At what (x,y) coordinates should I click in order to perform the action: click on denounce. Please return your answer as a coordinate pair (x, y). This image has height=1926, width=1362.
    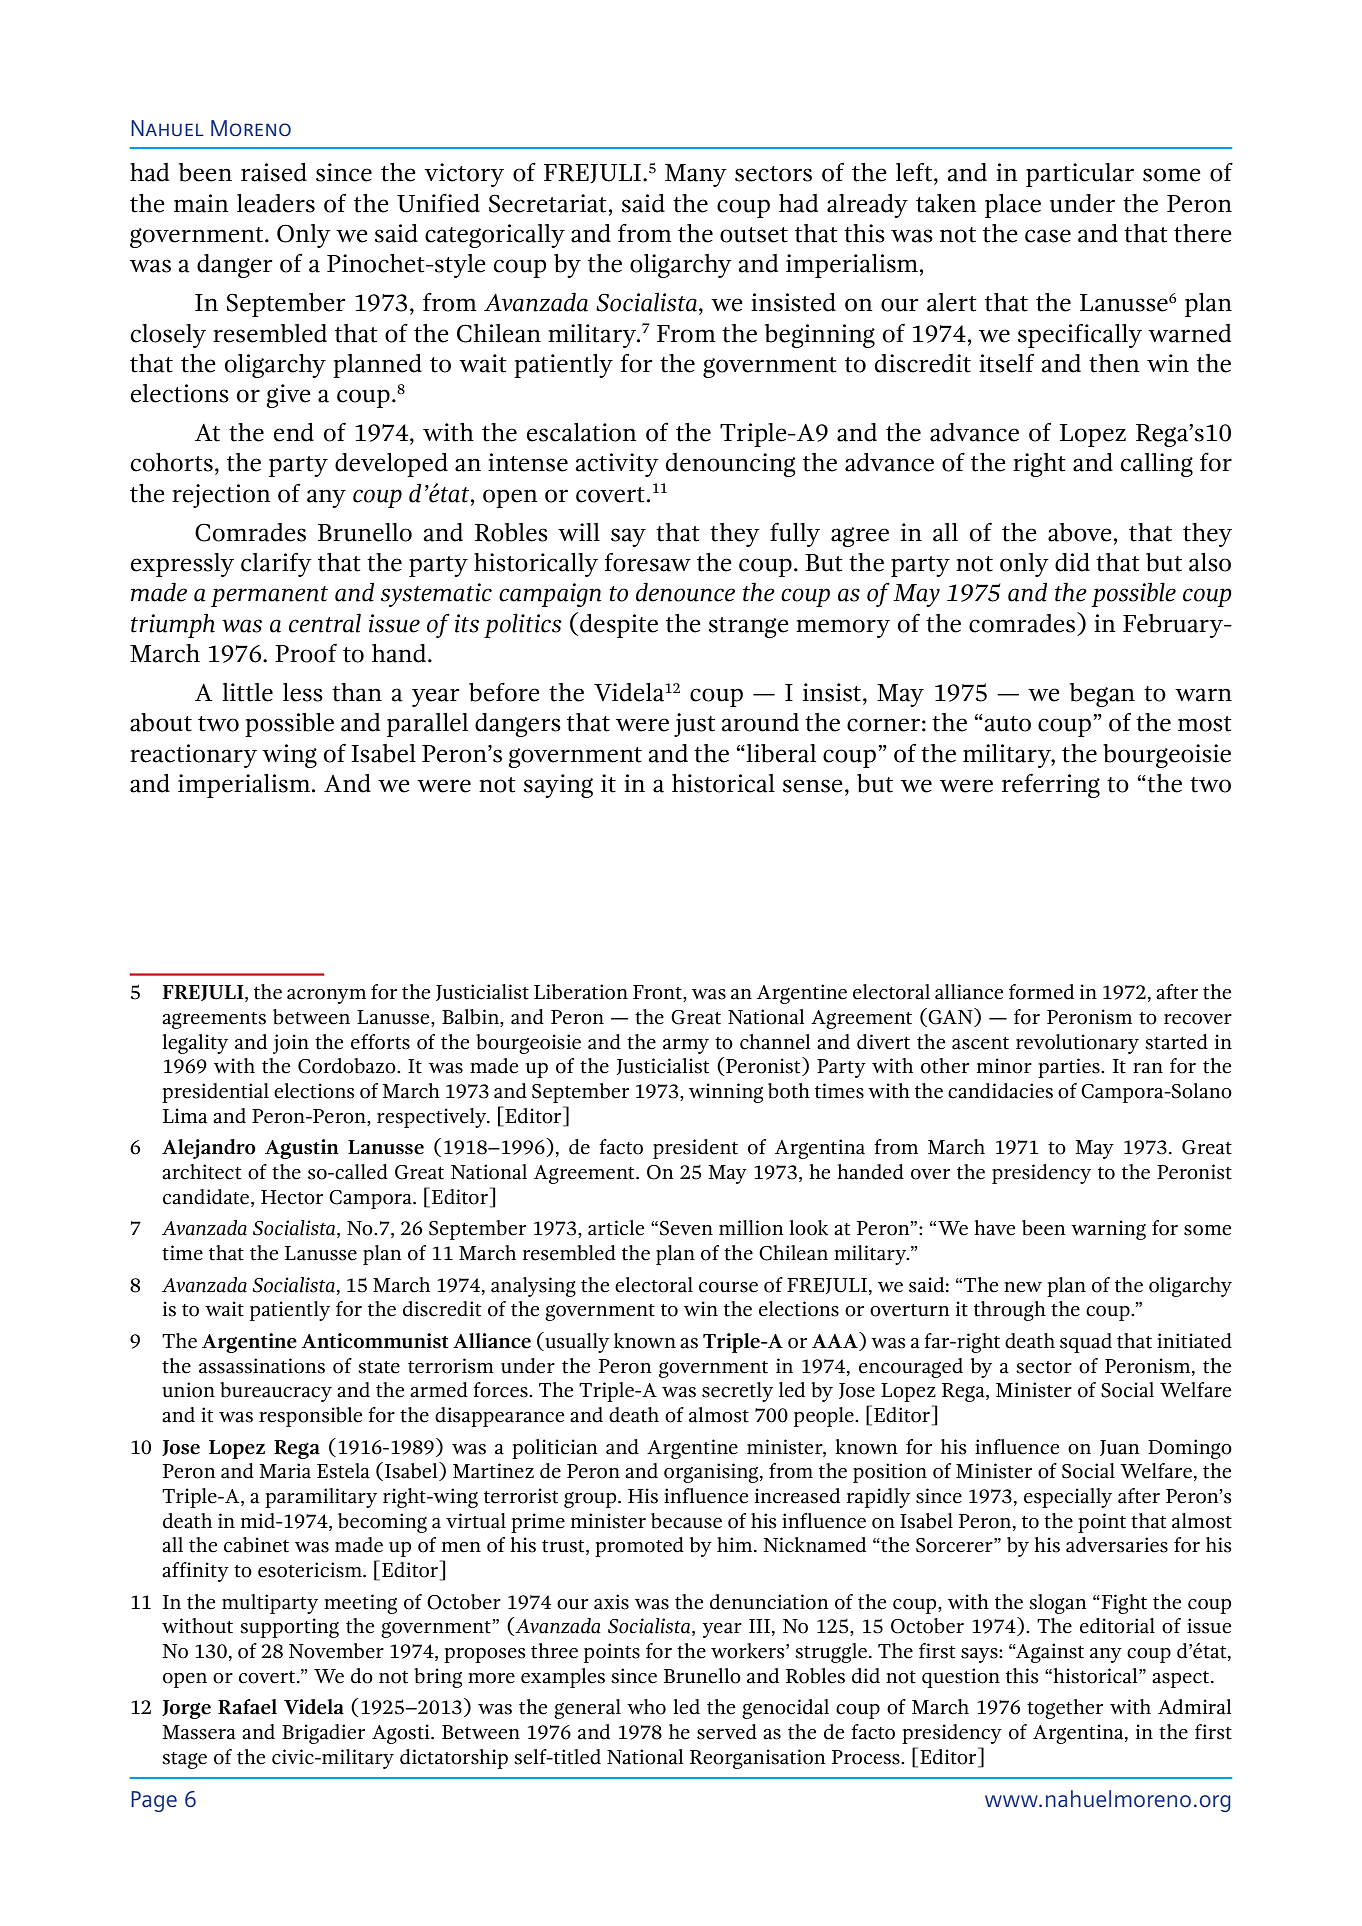
    Looking at the image, I should click on (685, 592).
